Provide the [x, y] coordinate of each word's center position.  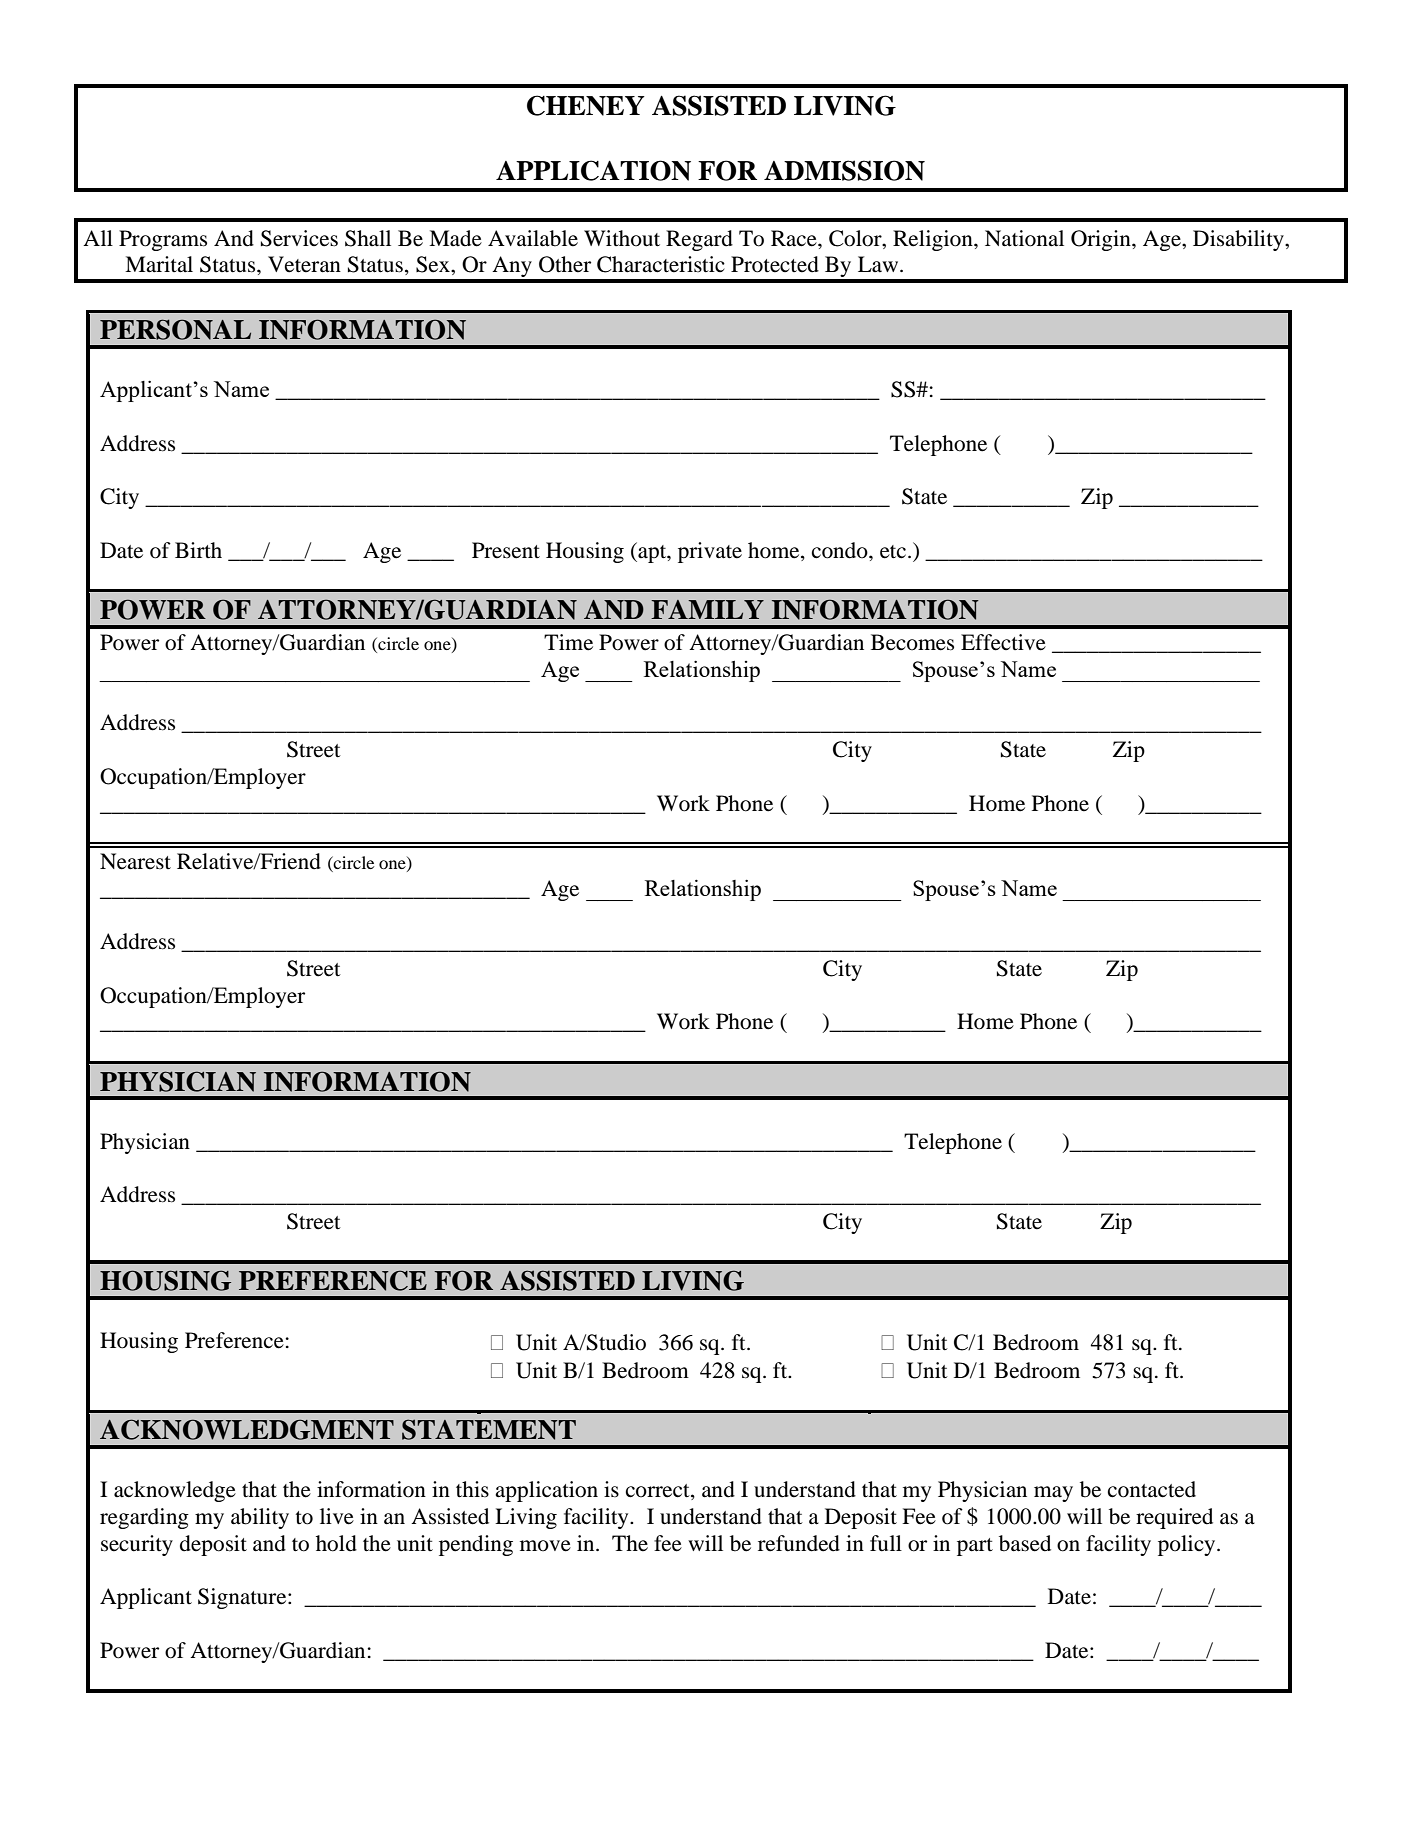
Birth [198, 550]
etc [893, 552]
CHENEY [586, 105]
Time [568, 642]
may [1053, 1494]
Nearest [135, 861]
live [337, 1516]
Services [299, 238]
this [472, 1489]
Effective [1003, 642]
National [1024, 238]
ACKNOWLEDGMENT [247, 1429]
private [710, 552]
